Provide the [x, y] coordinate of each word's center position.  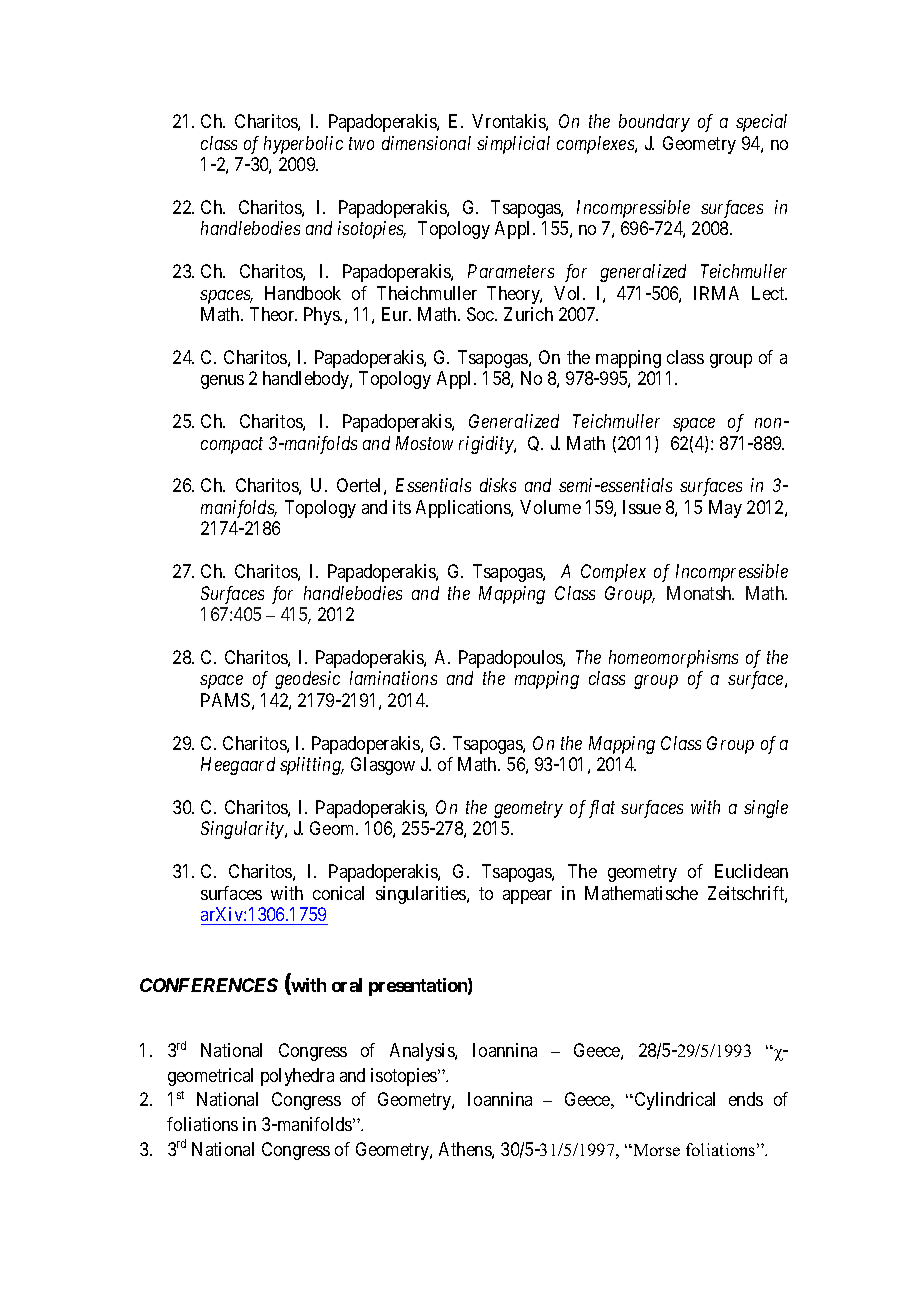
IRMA [716, 293]
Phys [322, 316]
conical [338, 893]
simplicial [513, 145]
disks [498, 485]
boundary [654, 123]
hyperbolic [303, 145]
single [766, 809]
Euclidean [751, 871]
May [725, 509]
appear [527, 897]
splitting [311, 766]
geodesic [307, 680]
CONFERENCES [209, 985]
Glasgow [383, 766]
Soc [481, 314]
